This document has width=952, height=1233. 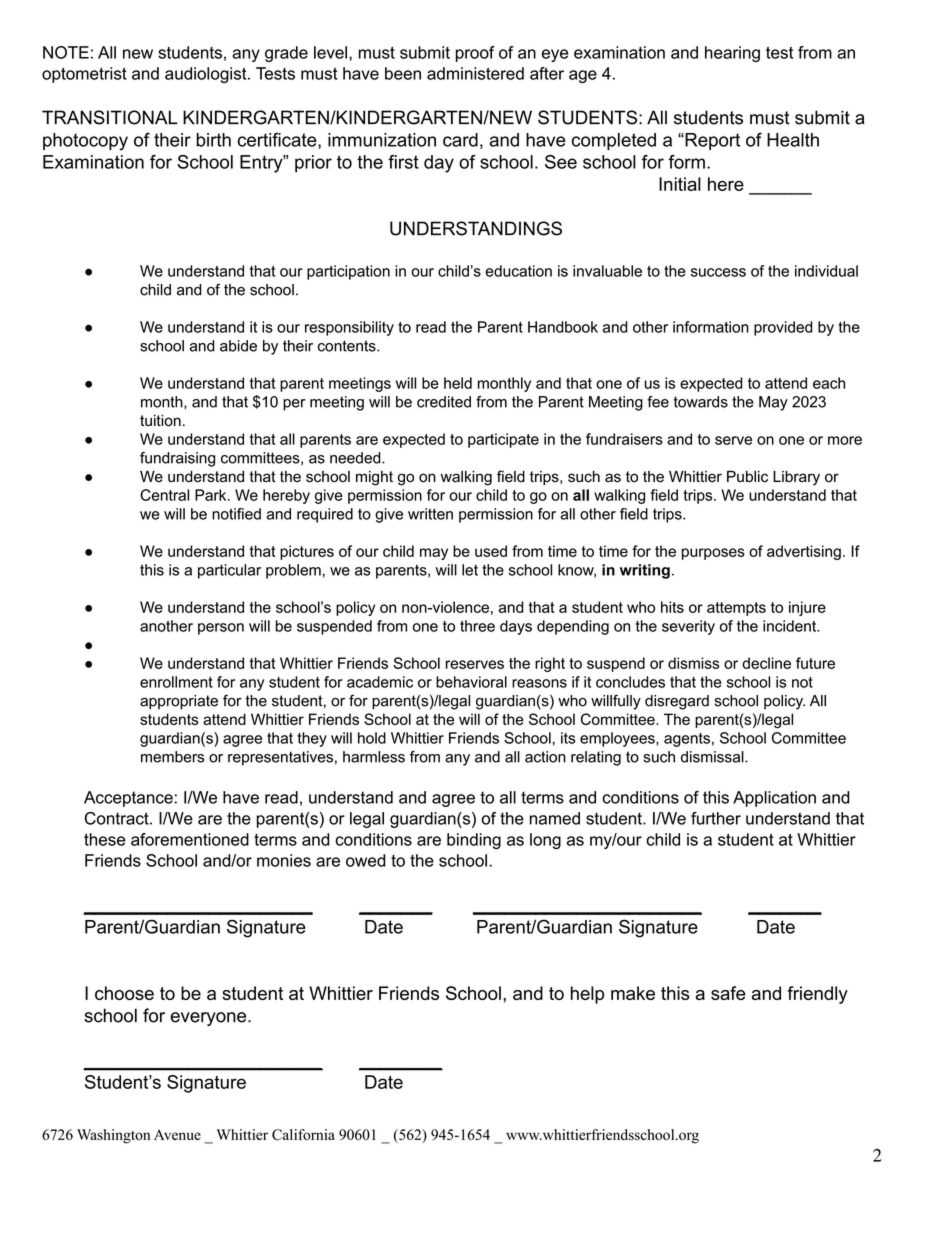 What do you see at coordinates (177, 1134) in the document?
I see `Avenue` at bounding box center [177, 1134].
